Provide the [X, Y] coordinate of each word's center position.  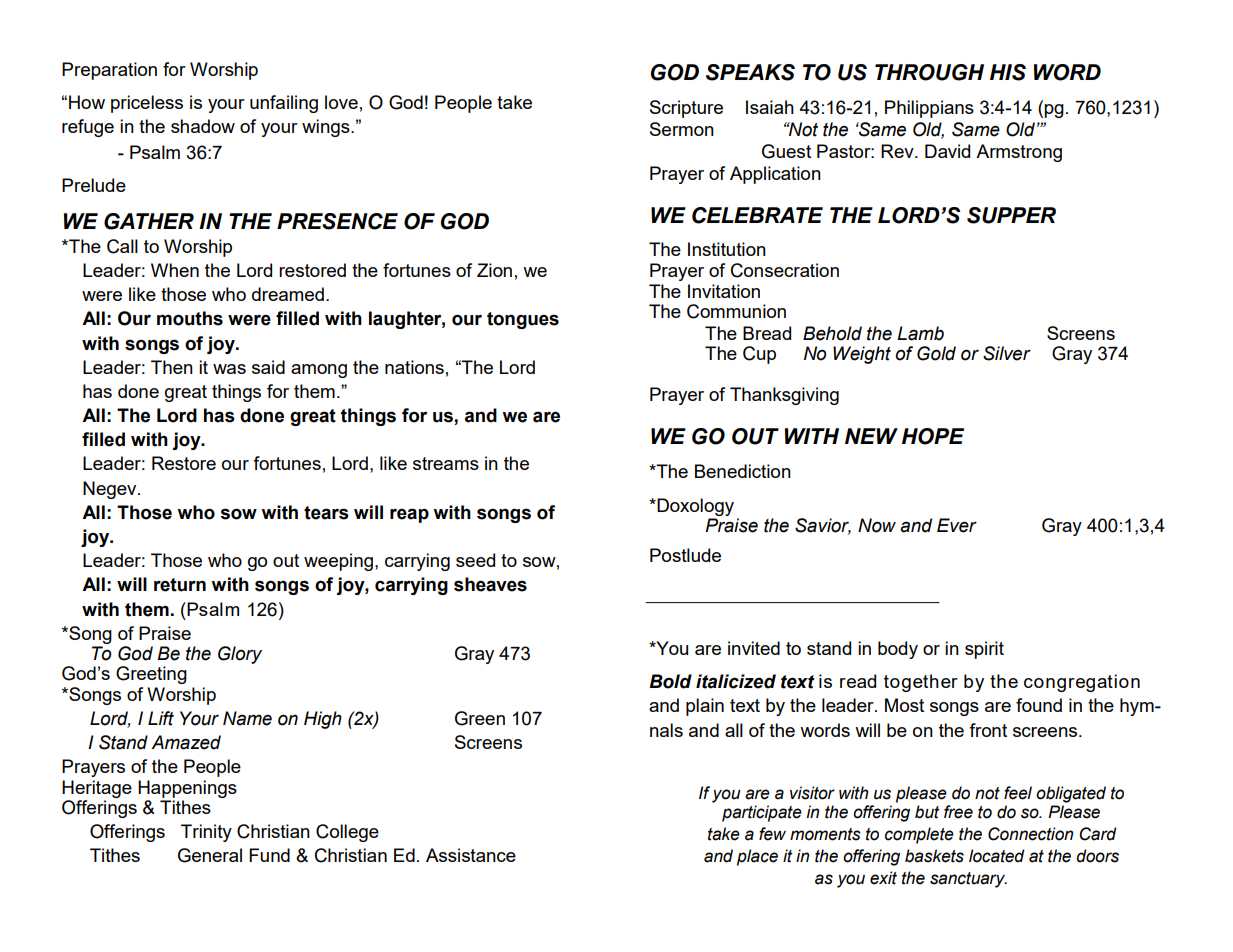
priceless [147, 104]
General [210, 855]
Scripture [686, 109]
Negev [111, 490]
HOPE [933, 436]
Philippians [929, 109]
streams [446, 463]
